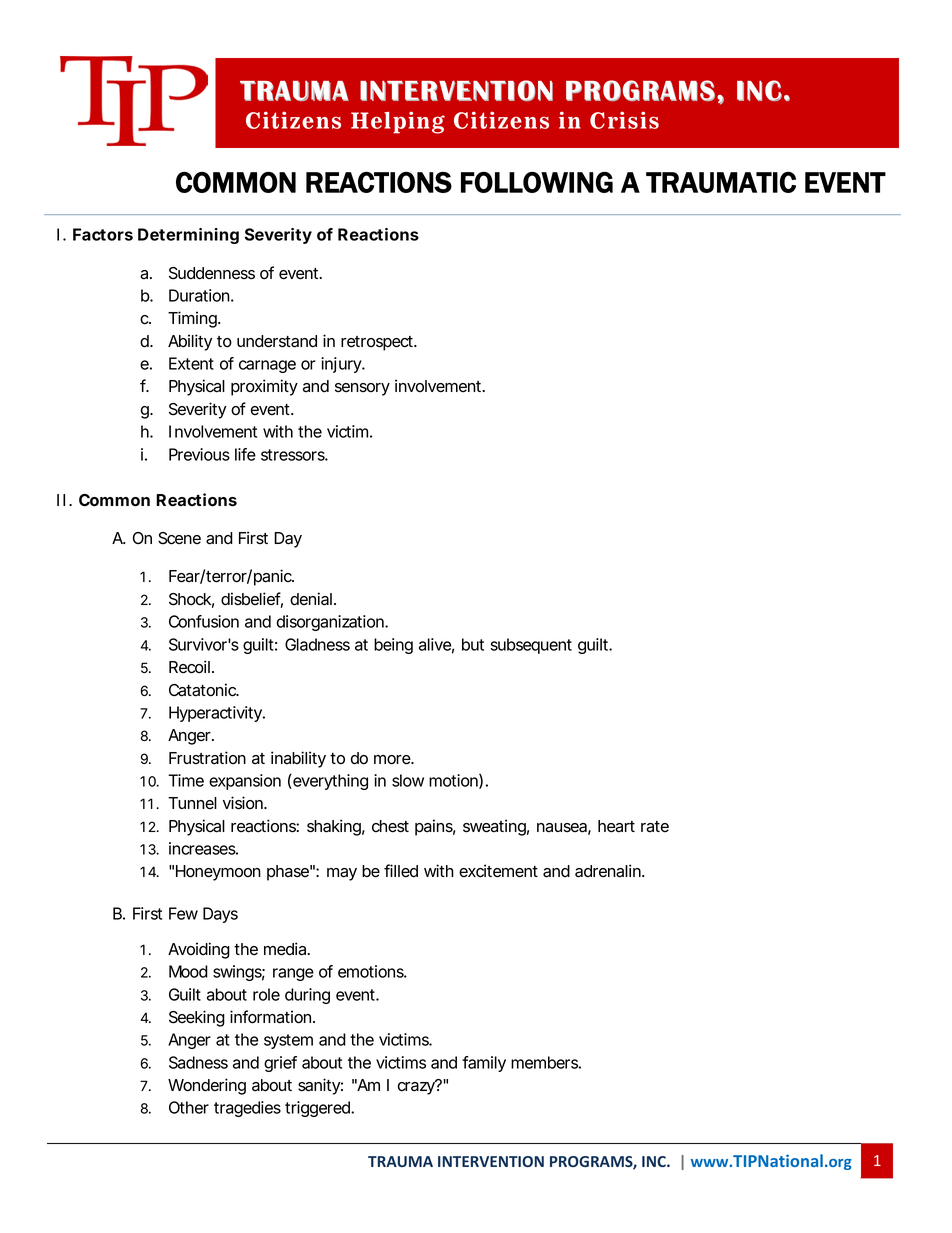 This document has height=1233, width=952. I want to click on being, so click(393, 646).
